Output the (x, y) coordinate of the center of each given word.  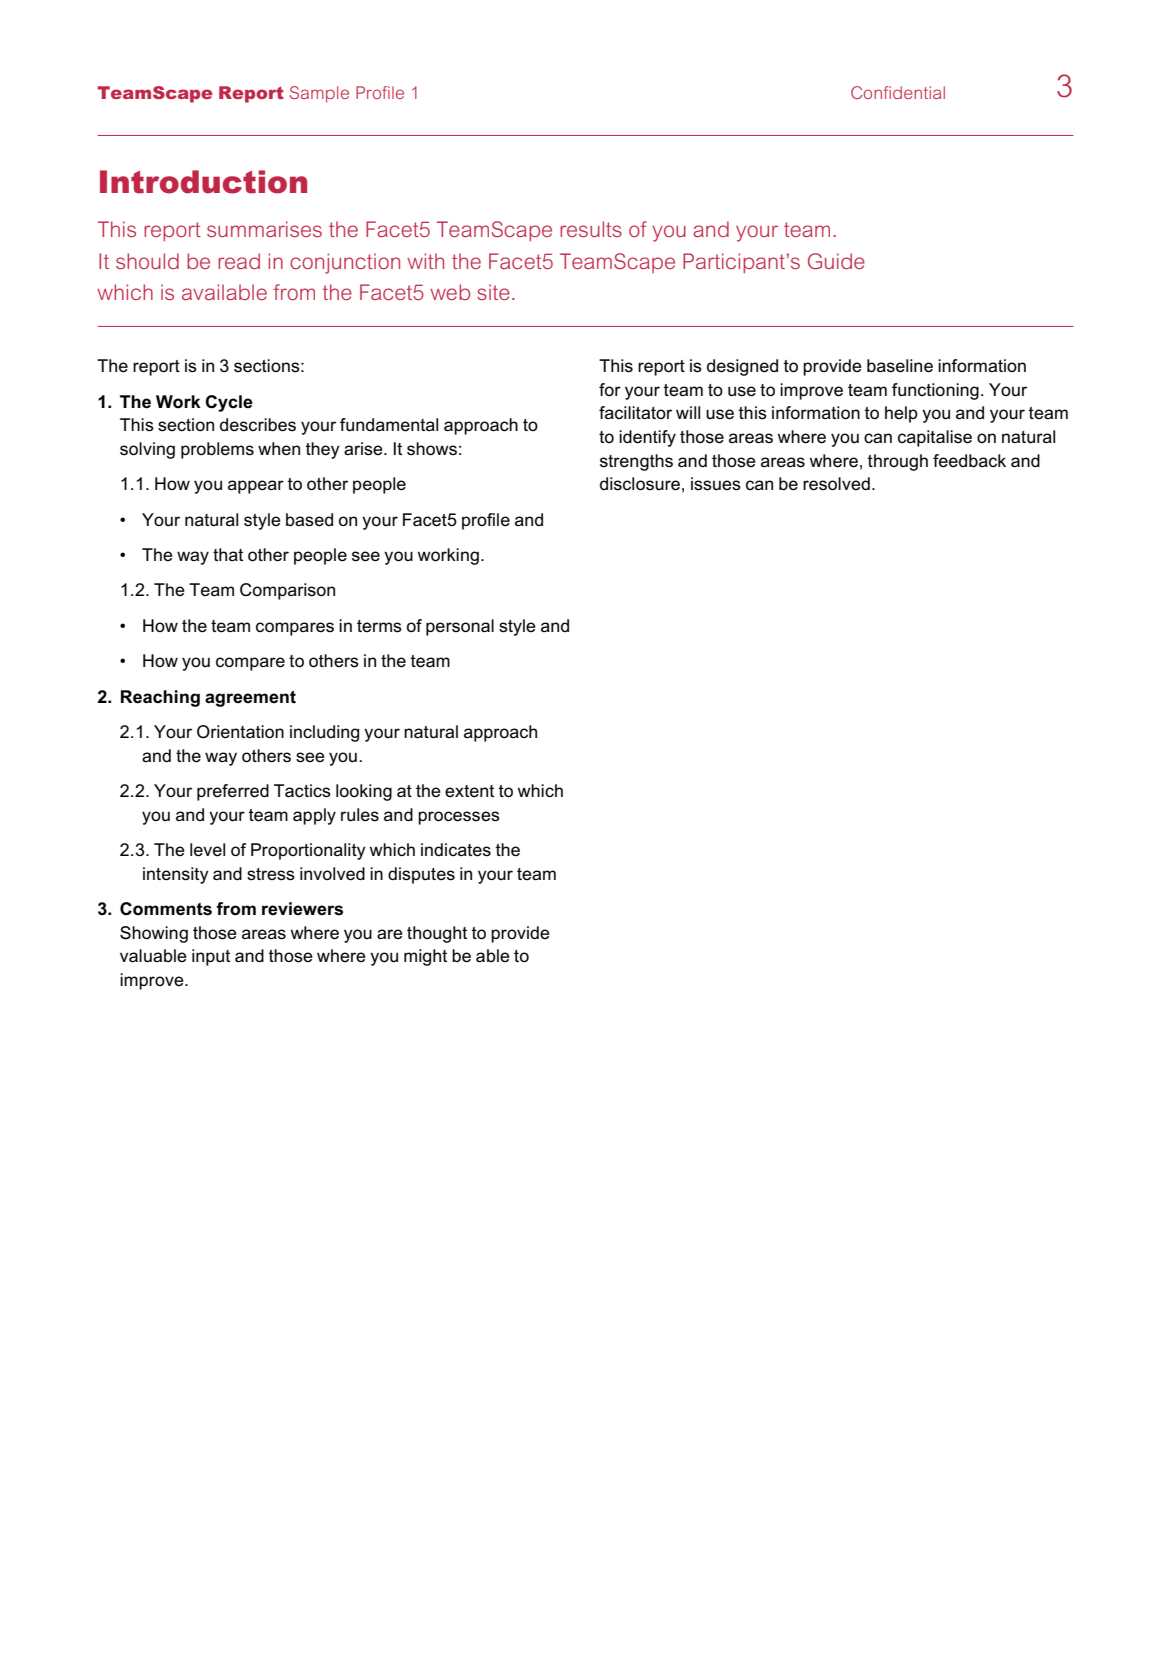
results (591, 229)
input (211, 957)
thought (437, 934)
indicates (456, 850)
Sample (319, 94)
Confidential (898, 92)
